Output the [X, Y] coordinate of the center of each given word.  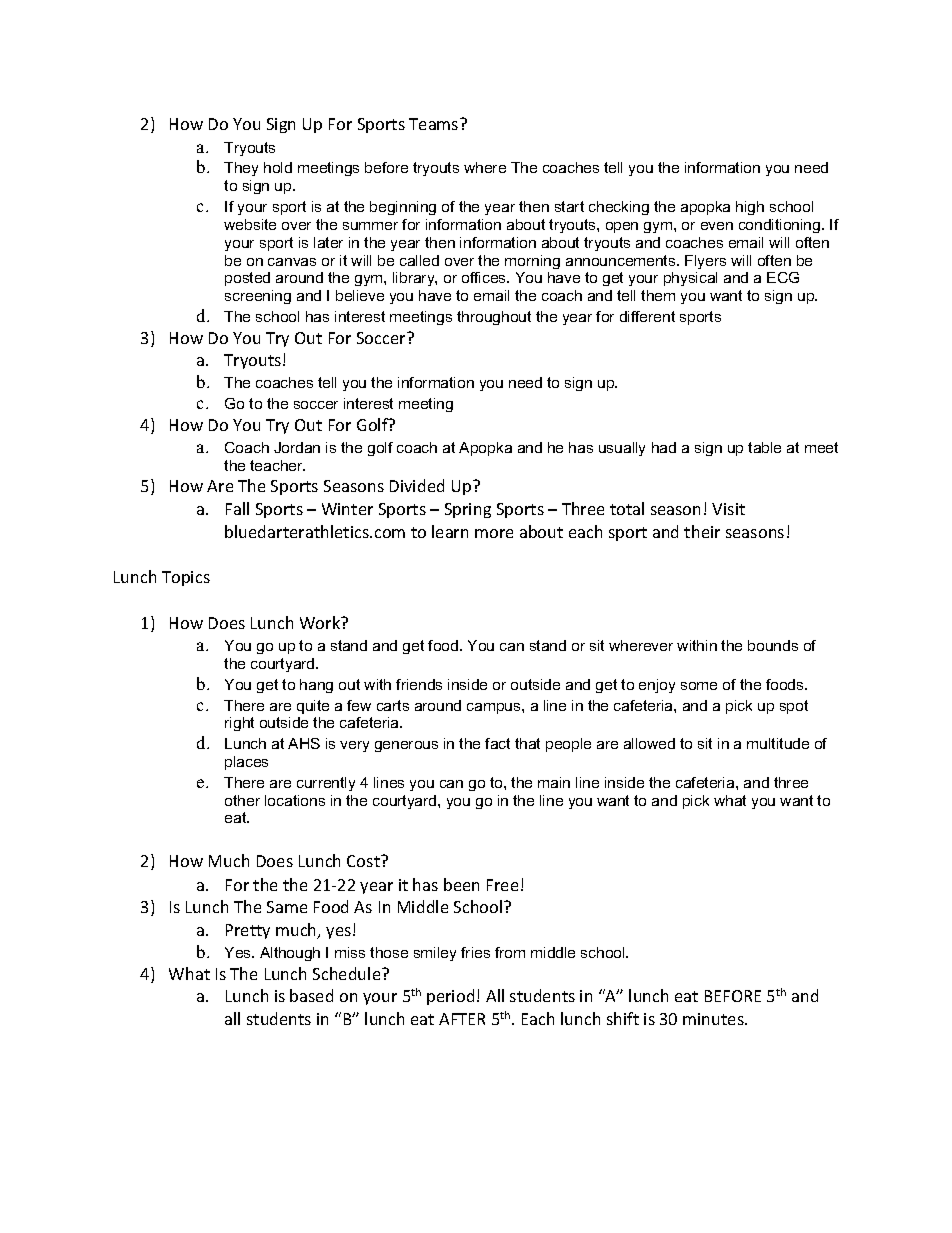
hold [278, 167]
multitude [778, 743]
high [750, 208]
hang [316, 686]
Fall [237, 508]
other [242, 800]
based [311, 995]
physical [690, 279]
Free [502, 885]
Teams [435, 124]
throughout [494, 318]
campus [495, 708]
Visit [728, 509]
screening [258, 297]
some [699, 686]
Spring [468, 510]
